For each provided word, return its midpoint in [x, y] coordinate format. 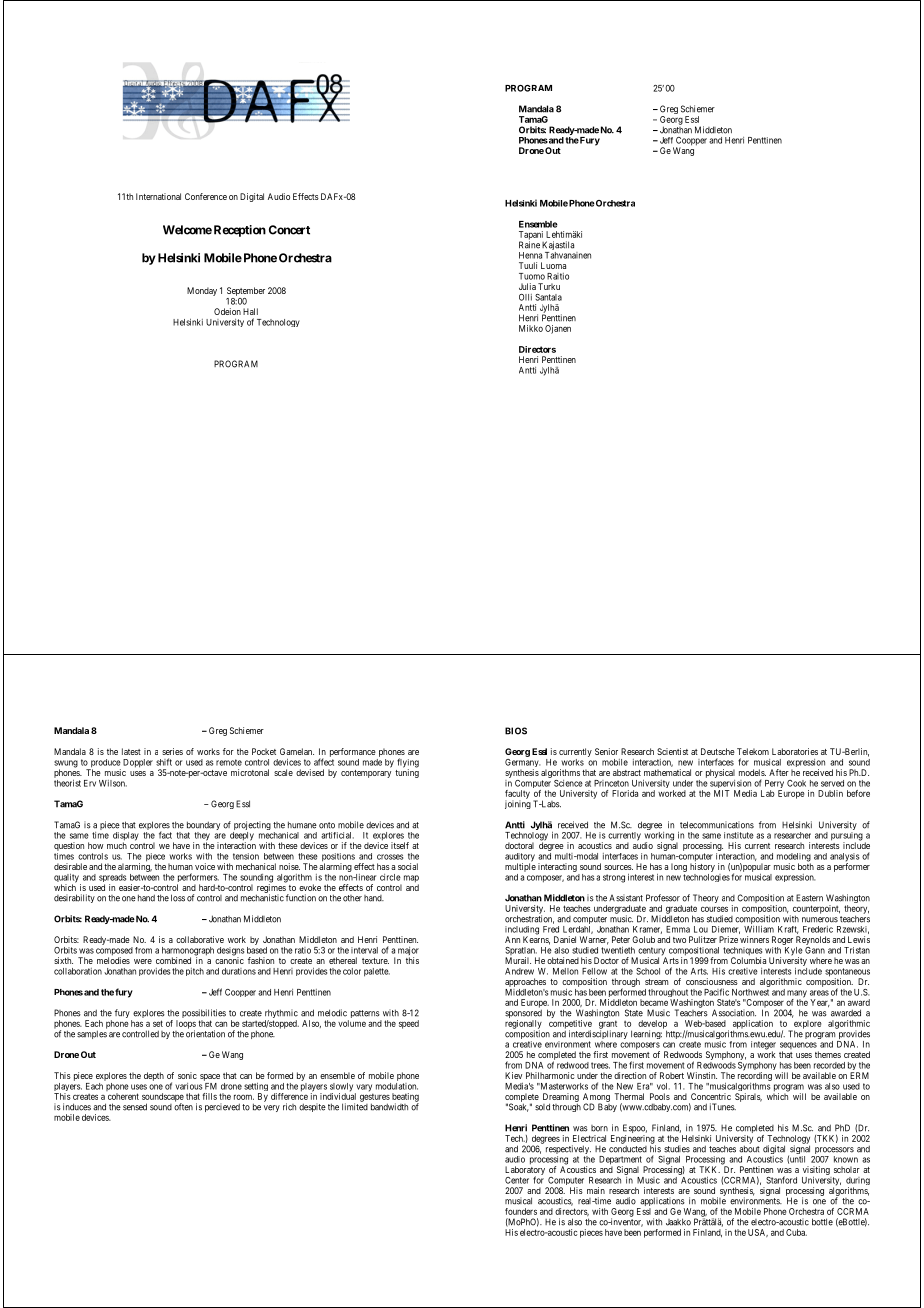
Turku [549, 286]
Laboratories [795, 751]
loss [178, 898]
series [172, 751]
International [158, 196]
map [410, 880]
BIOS [516, 731]
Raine [529, 244]
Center [517, 1180]
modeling [794, 858]
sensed [135, 1107]
